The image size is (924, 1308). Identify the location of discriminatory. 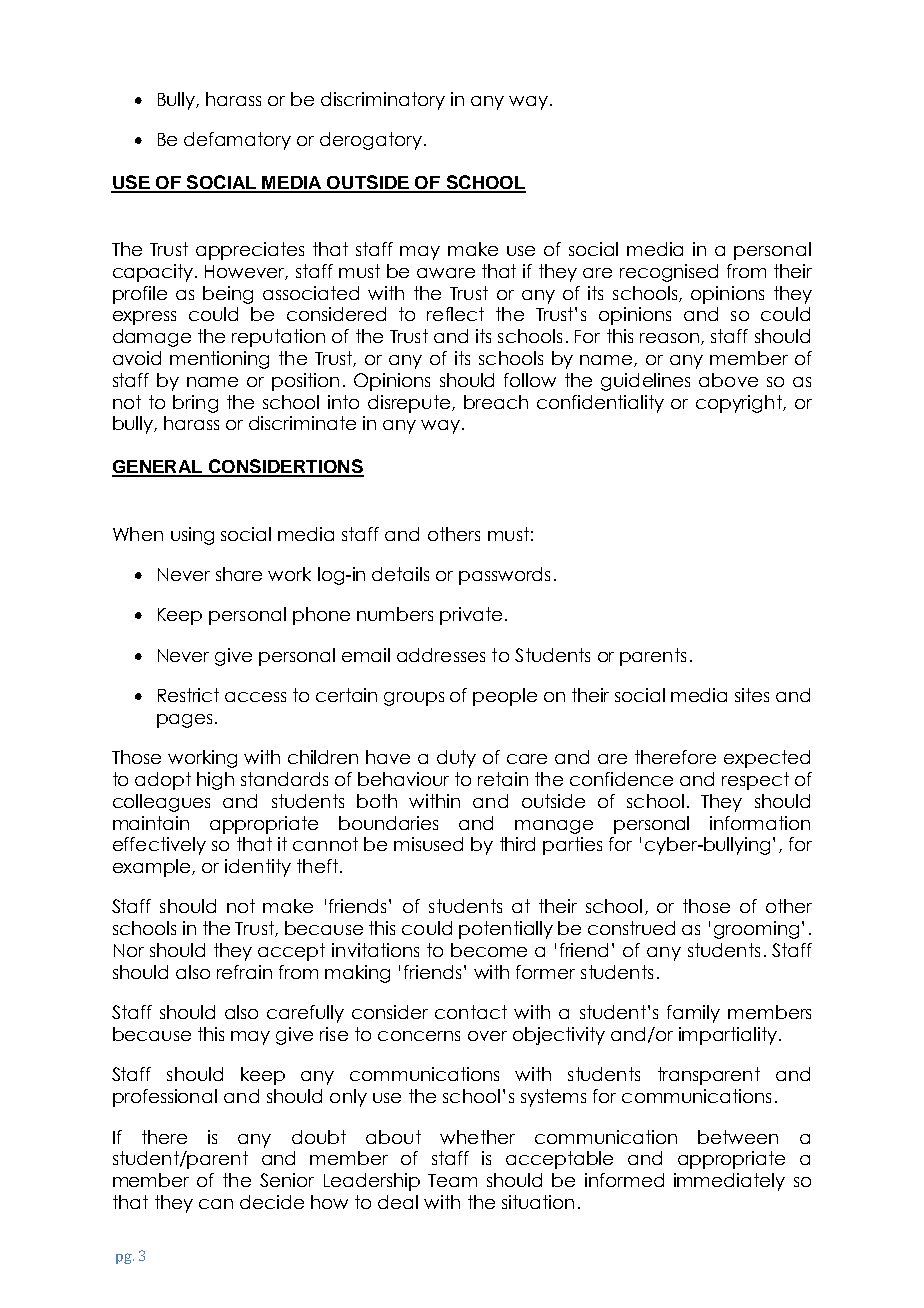
(383, 101).
